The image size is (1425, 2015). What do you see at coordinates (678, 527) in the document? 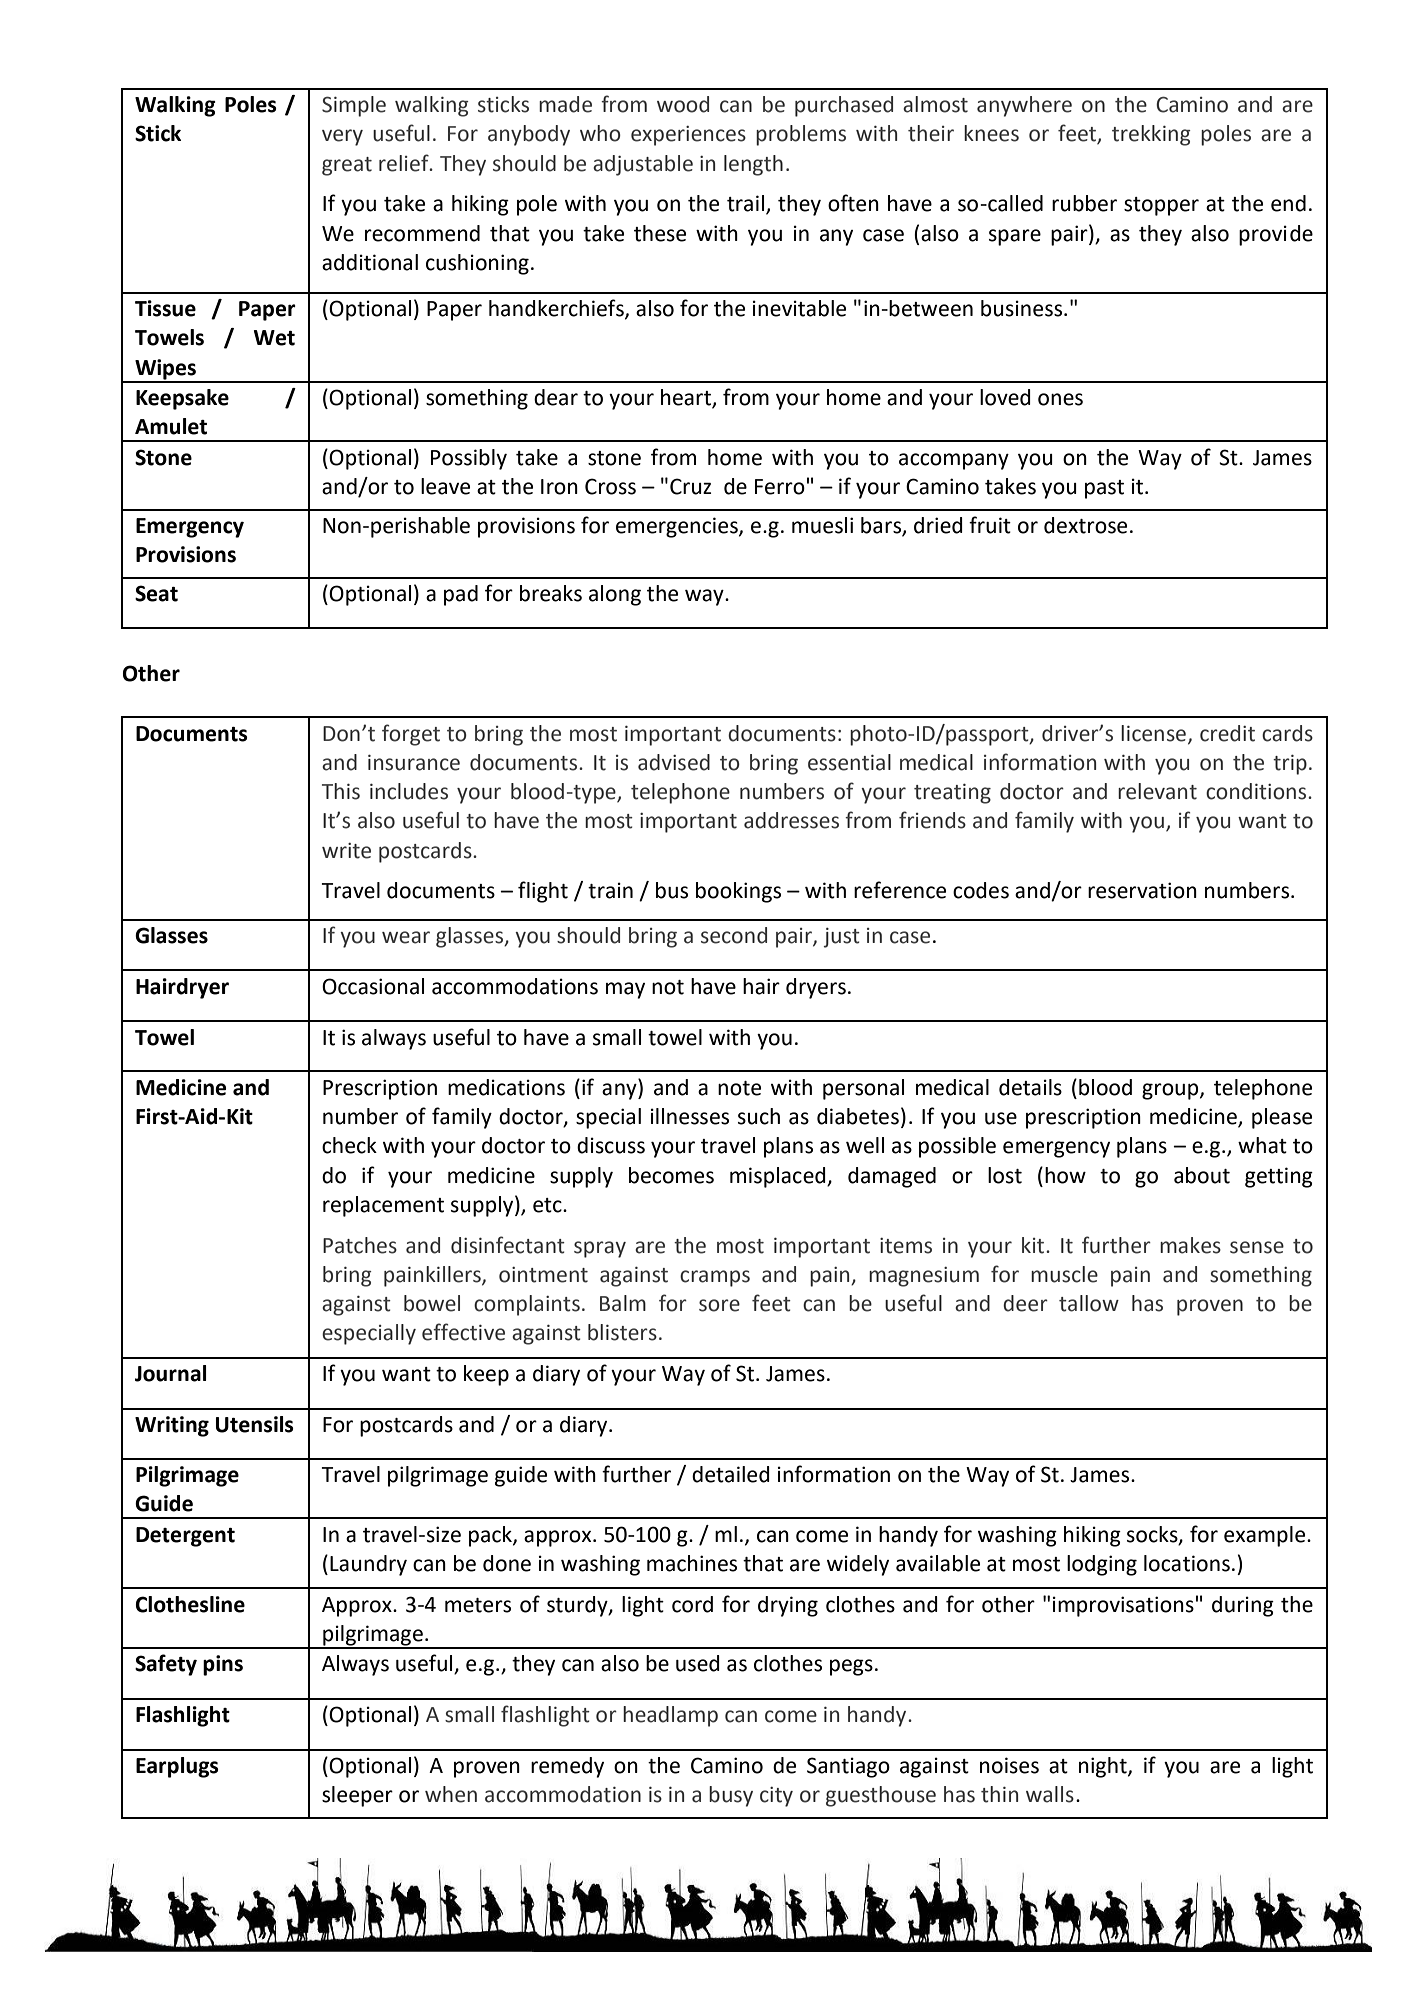
I see `emergencies` at bounding box center [678, 527].
